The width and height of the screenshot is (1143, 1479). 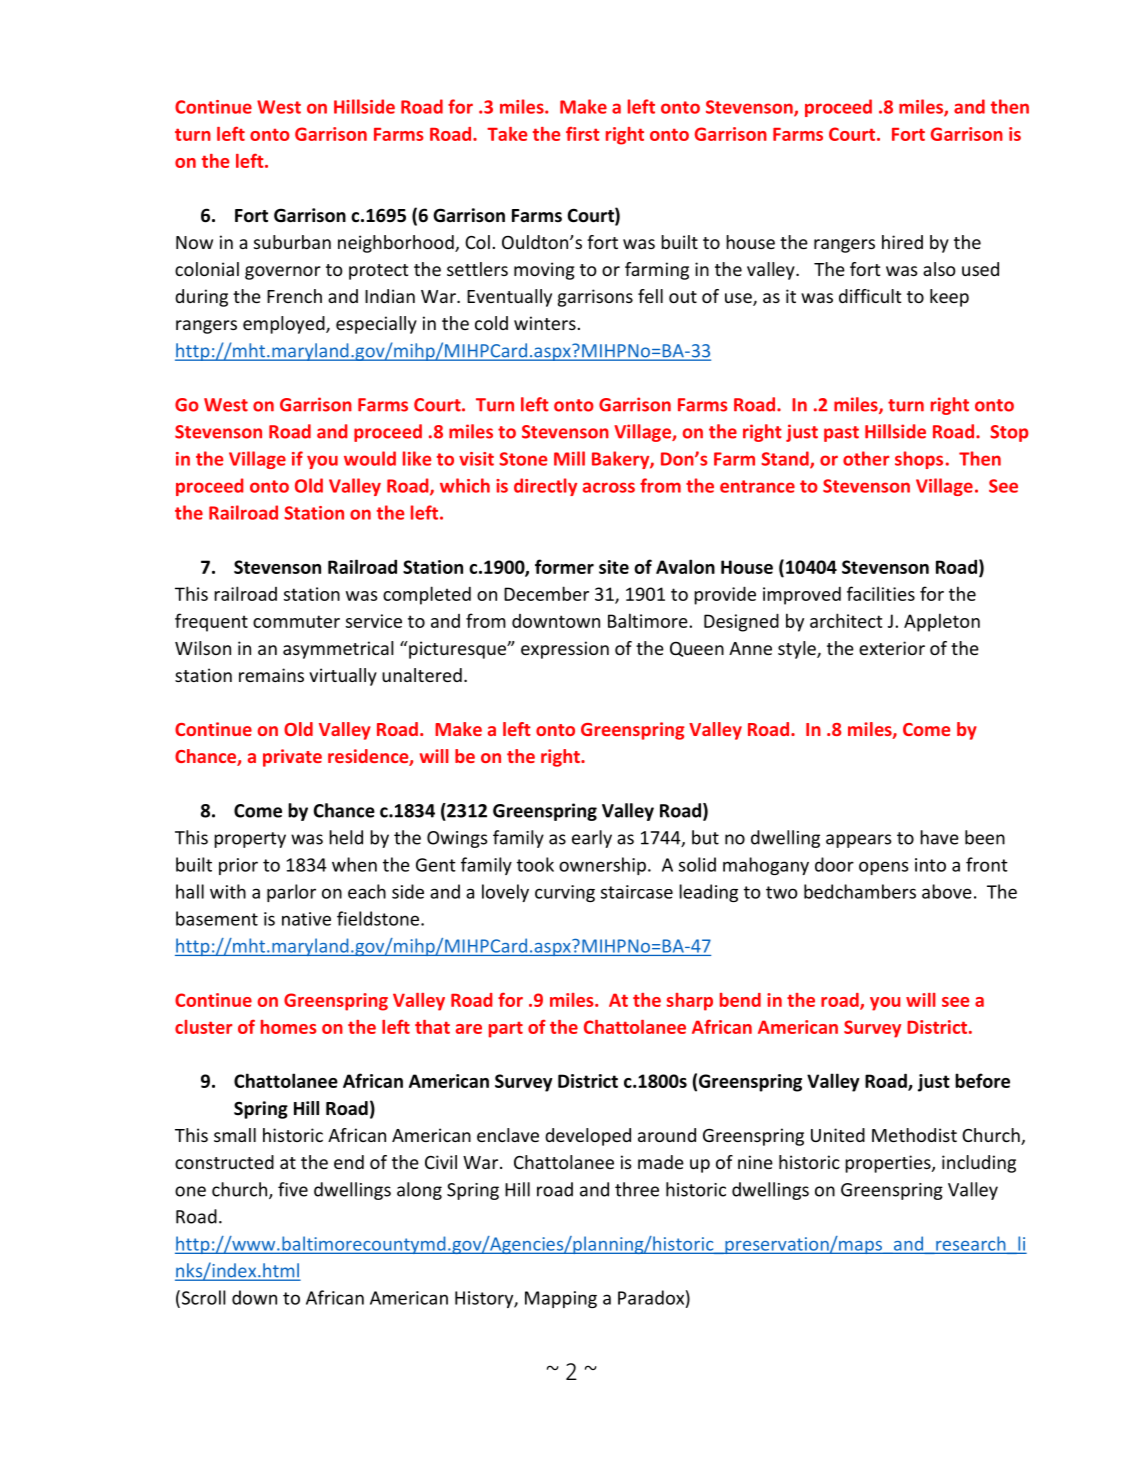 What do you see at coordinates (902, 242) in the screenshot?
I see `hired` at bounding box center [902, 242].
